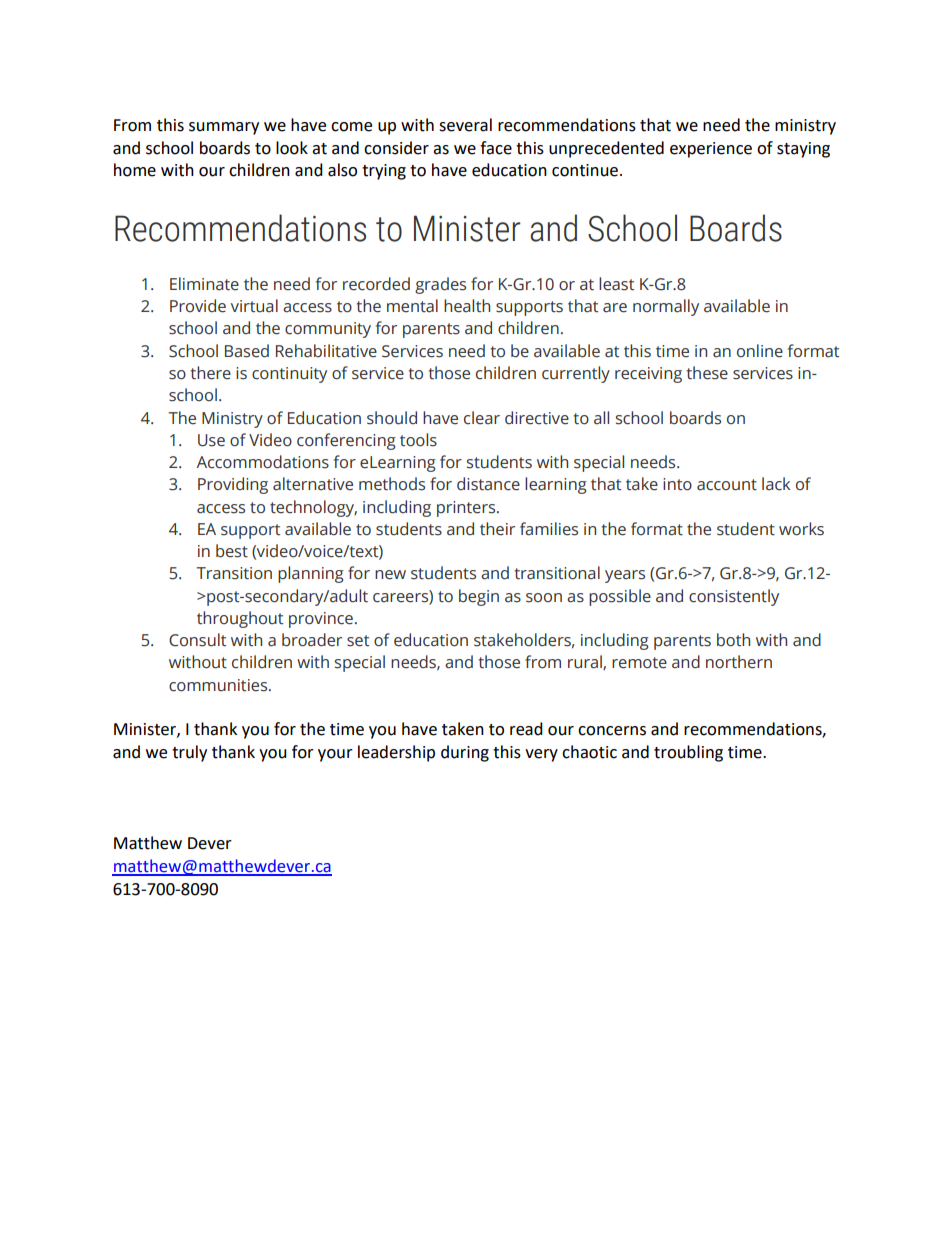  What do you see at coordinates (482, 418) in the document?
I see `clear` at bounding box center [482, 418].
